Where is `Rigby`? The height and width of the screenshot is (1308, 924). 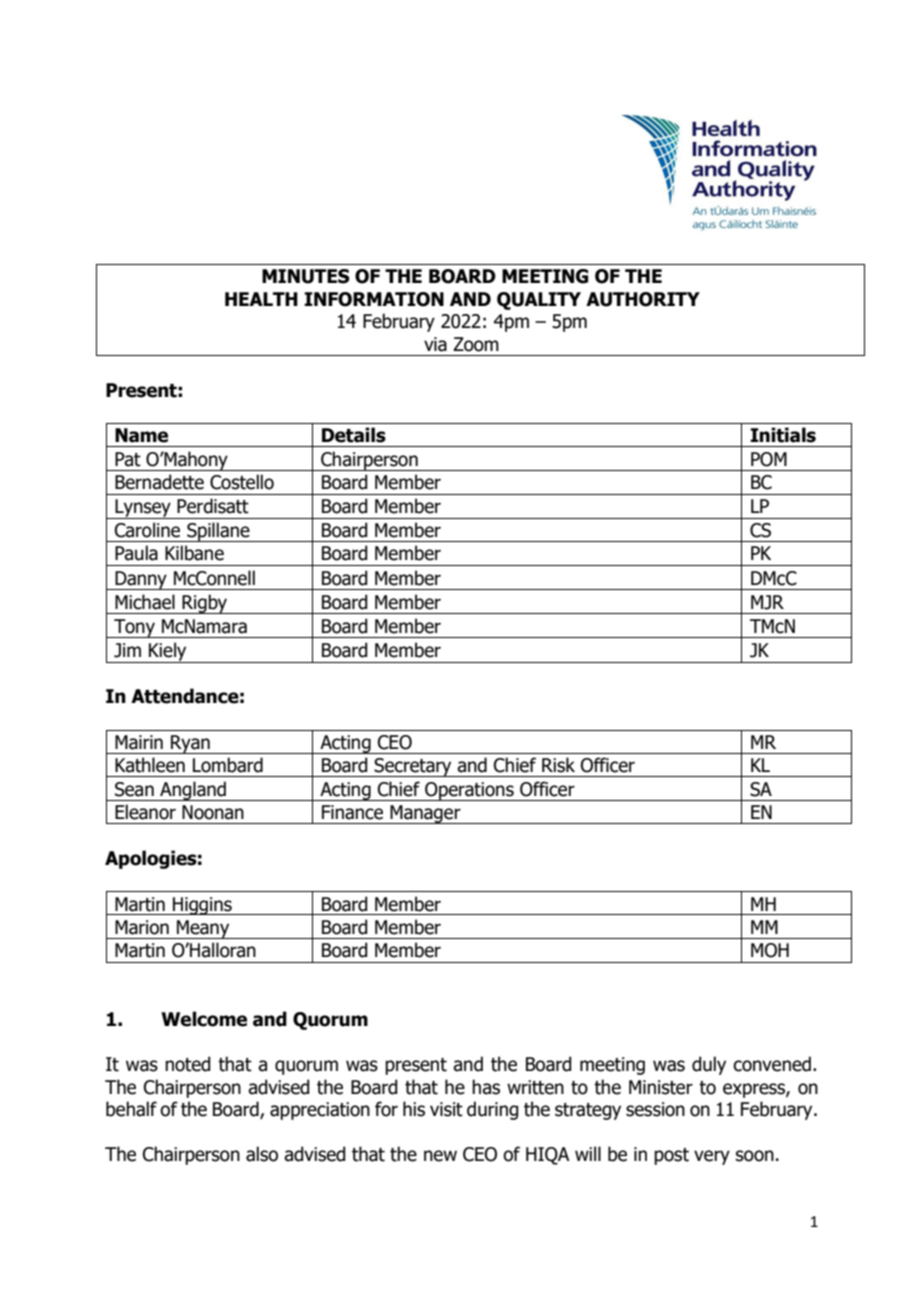
Rigby is located at coordinates (205, 604).
